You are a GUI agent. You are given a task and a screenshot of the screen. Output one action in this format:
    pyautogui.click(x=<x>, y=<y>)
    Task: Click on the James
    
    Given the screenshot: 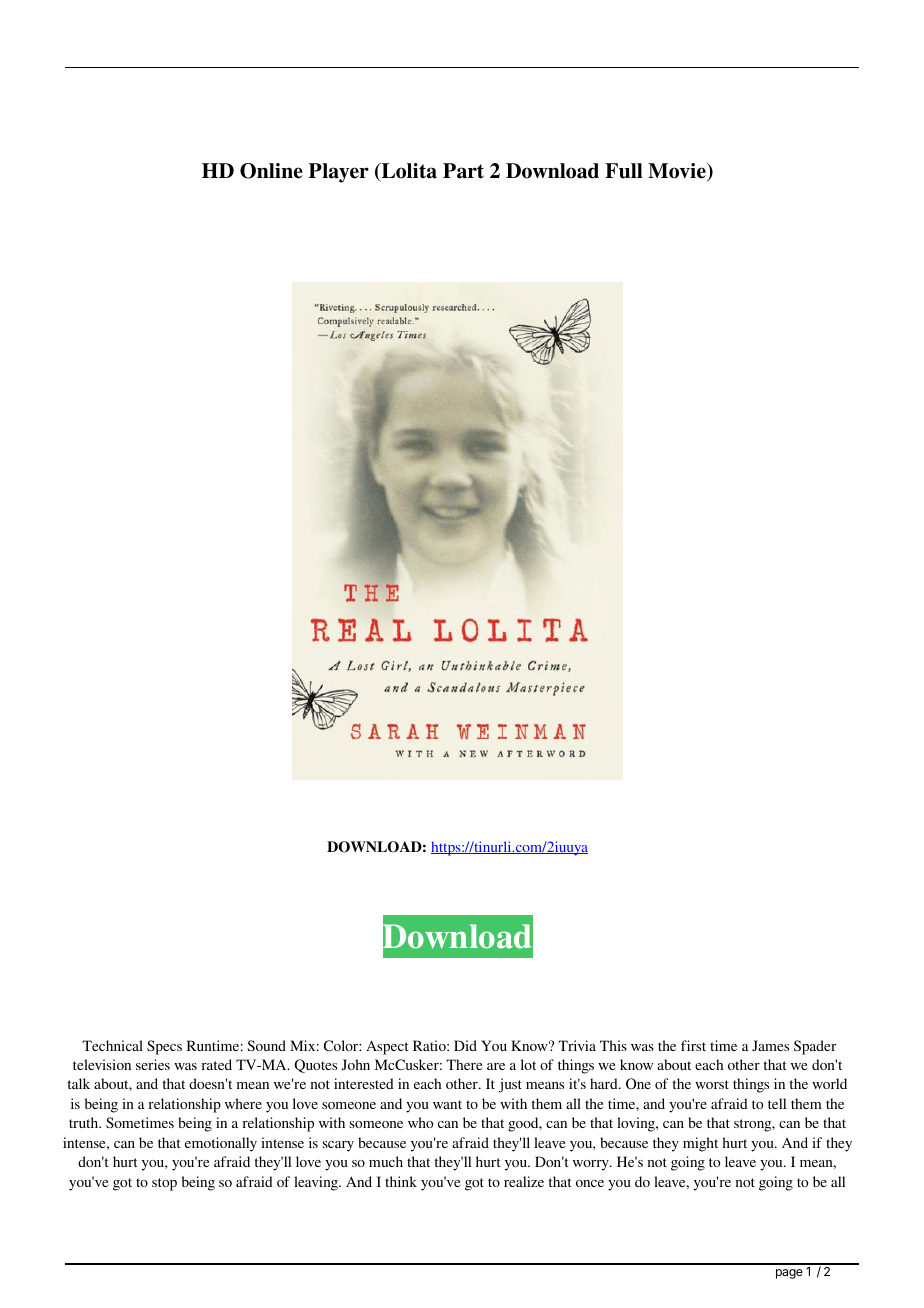 What is the action you would take?
    pyautogui.click(x=770, y=1045)
